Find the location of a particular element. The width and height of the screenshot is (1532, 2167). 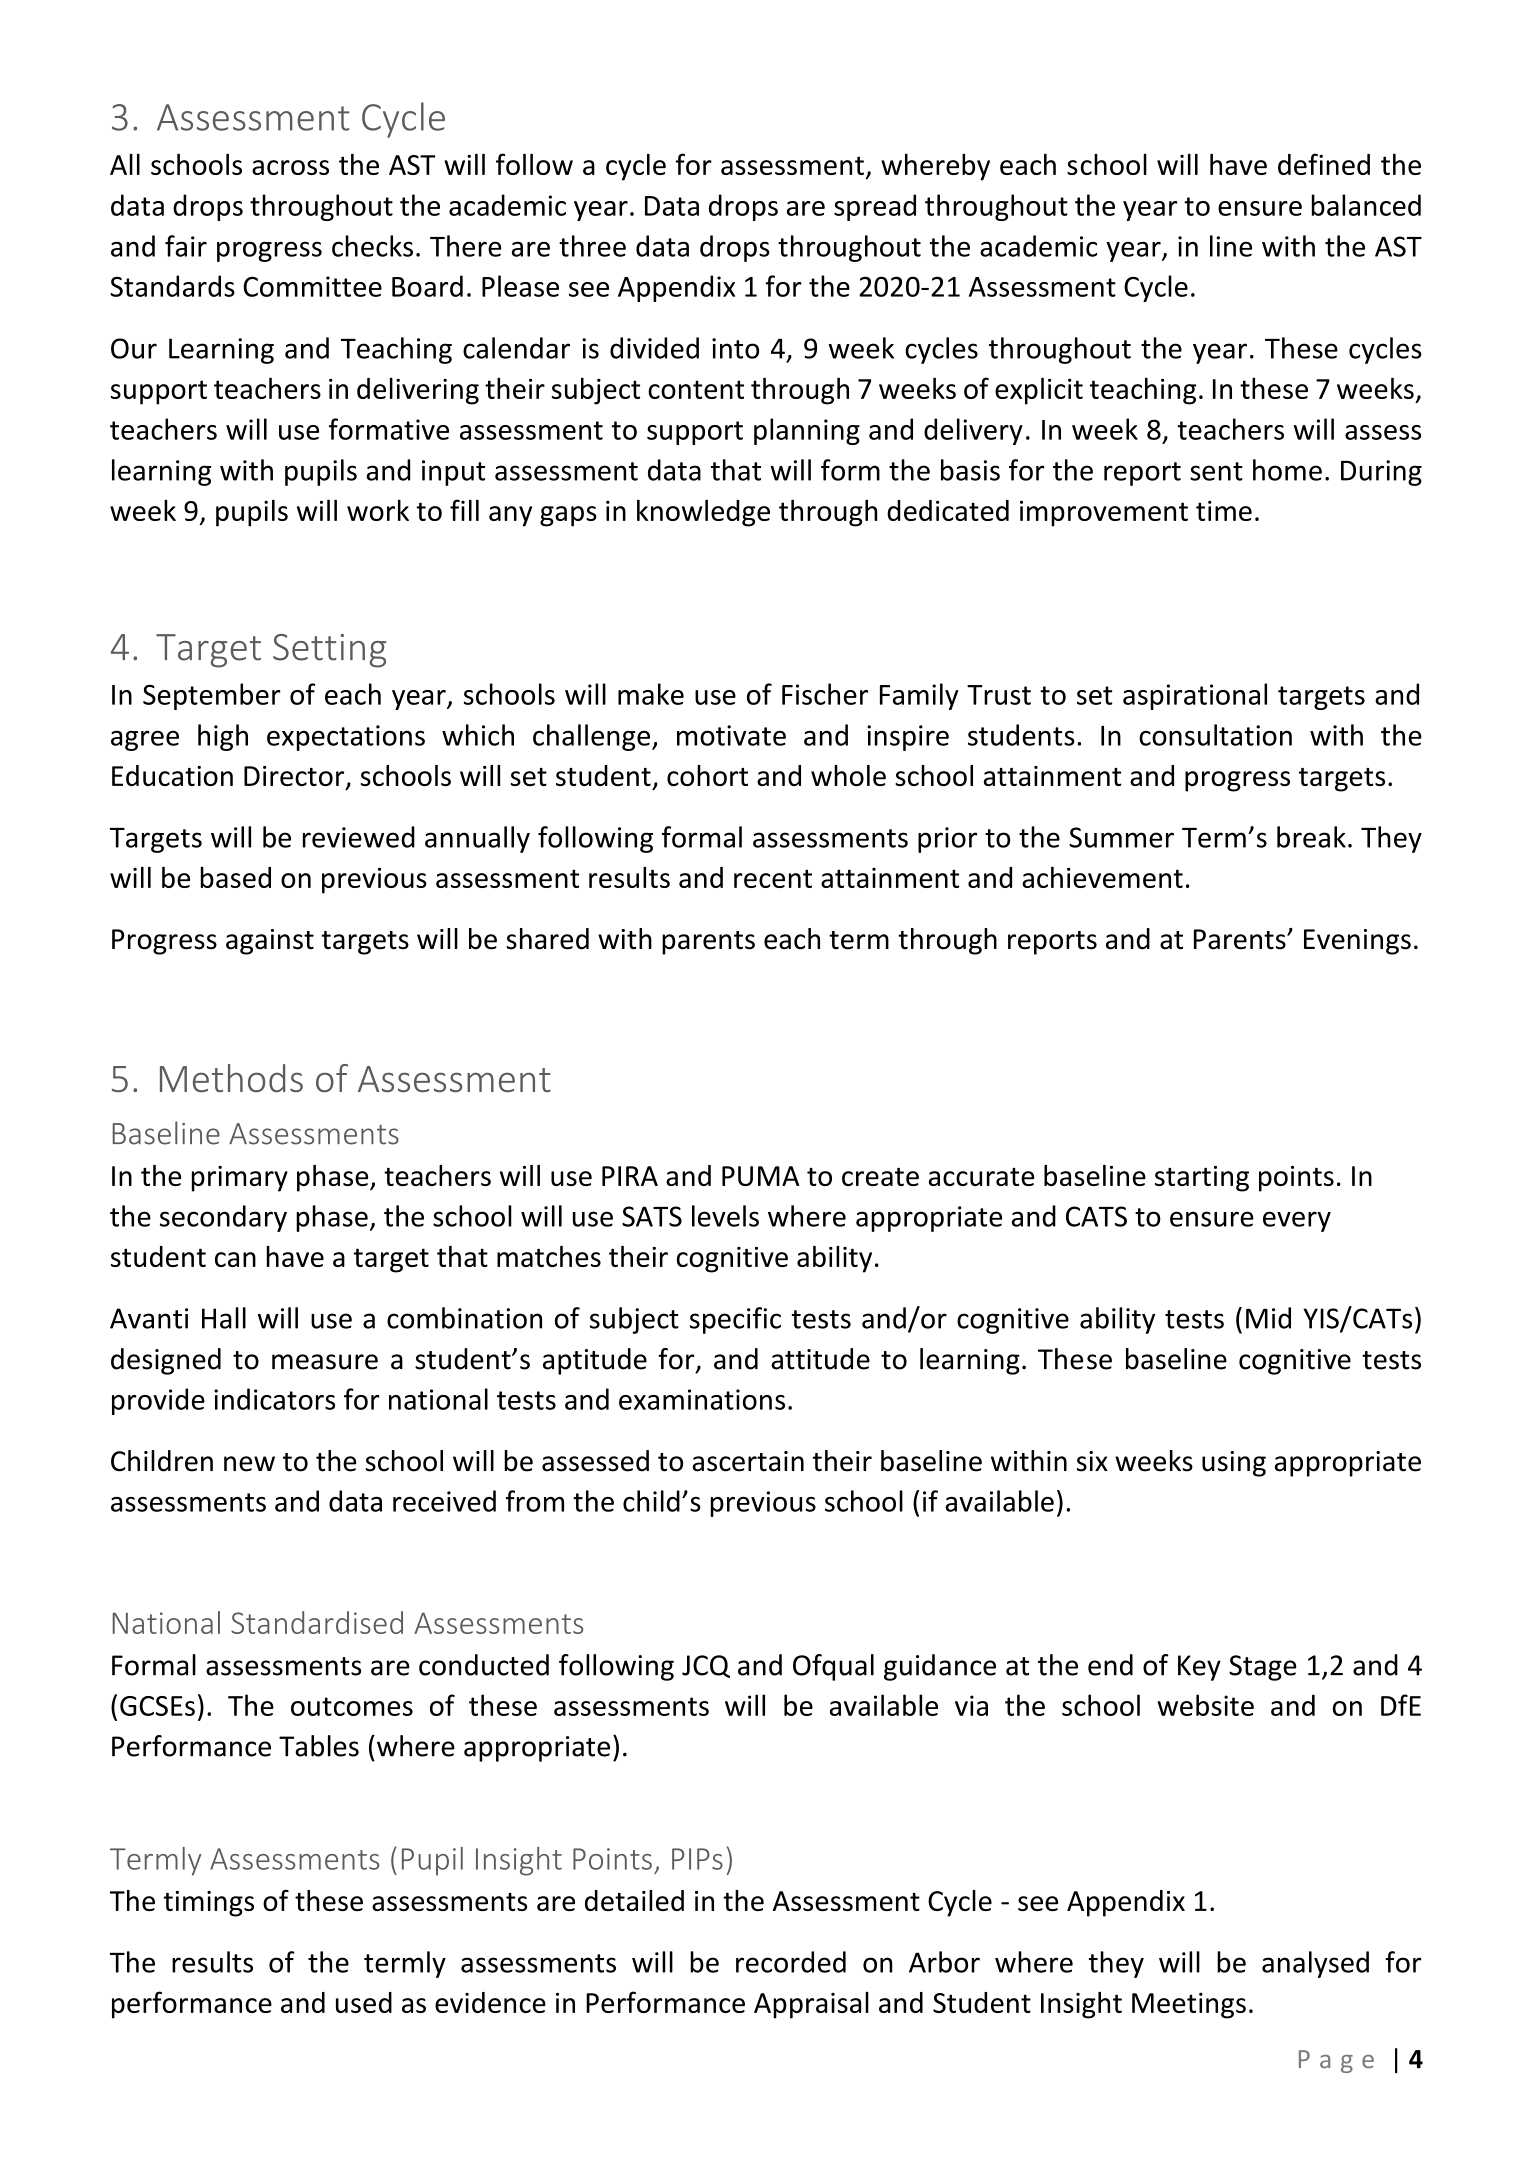

recorded is located at coordinates (791, 1962).
